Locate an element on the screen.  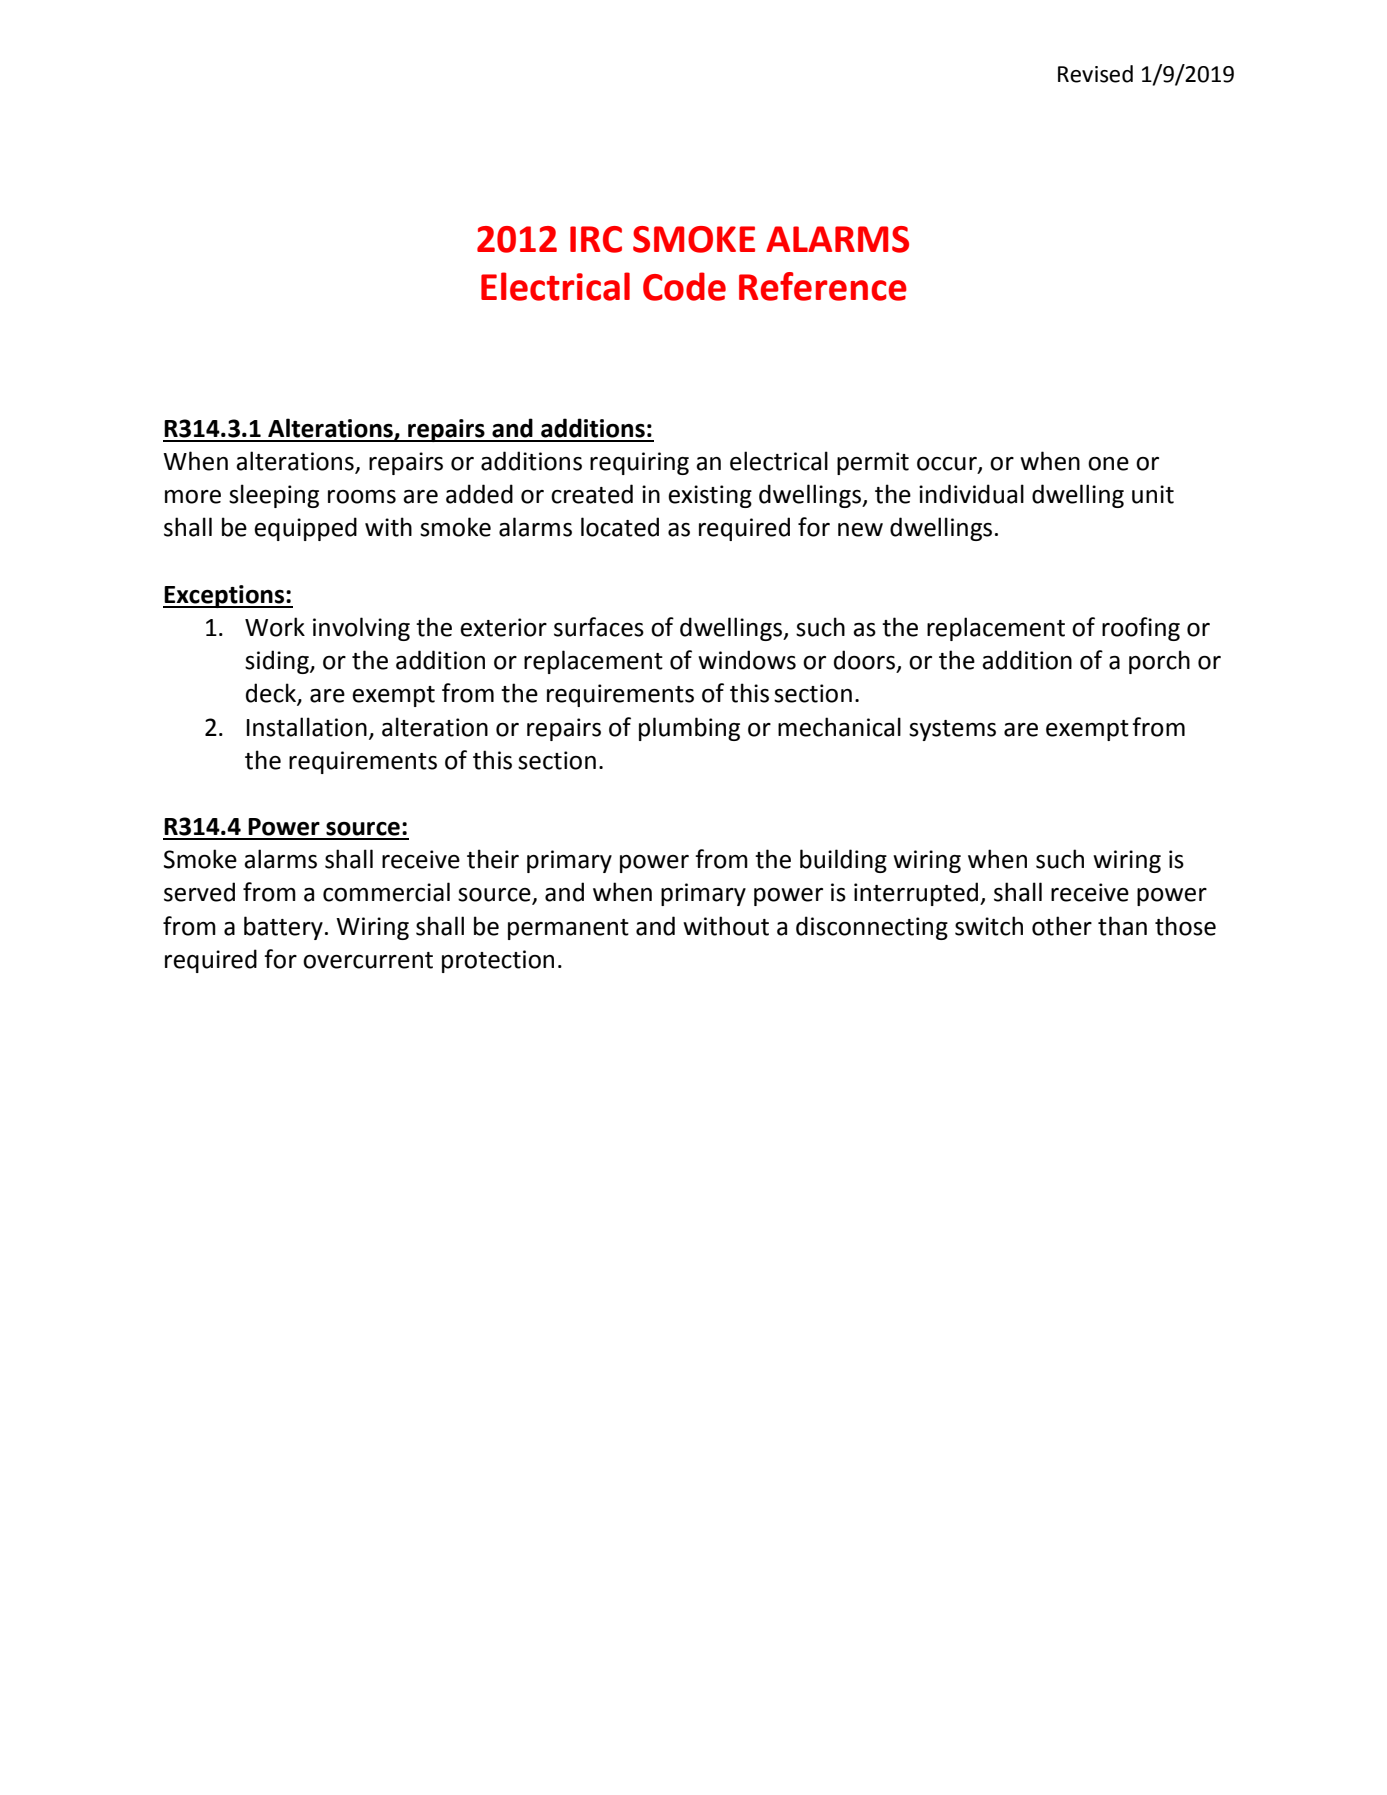
Reference is located at coordinates (823, 286).
